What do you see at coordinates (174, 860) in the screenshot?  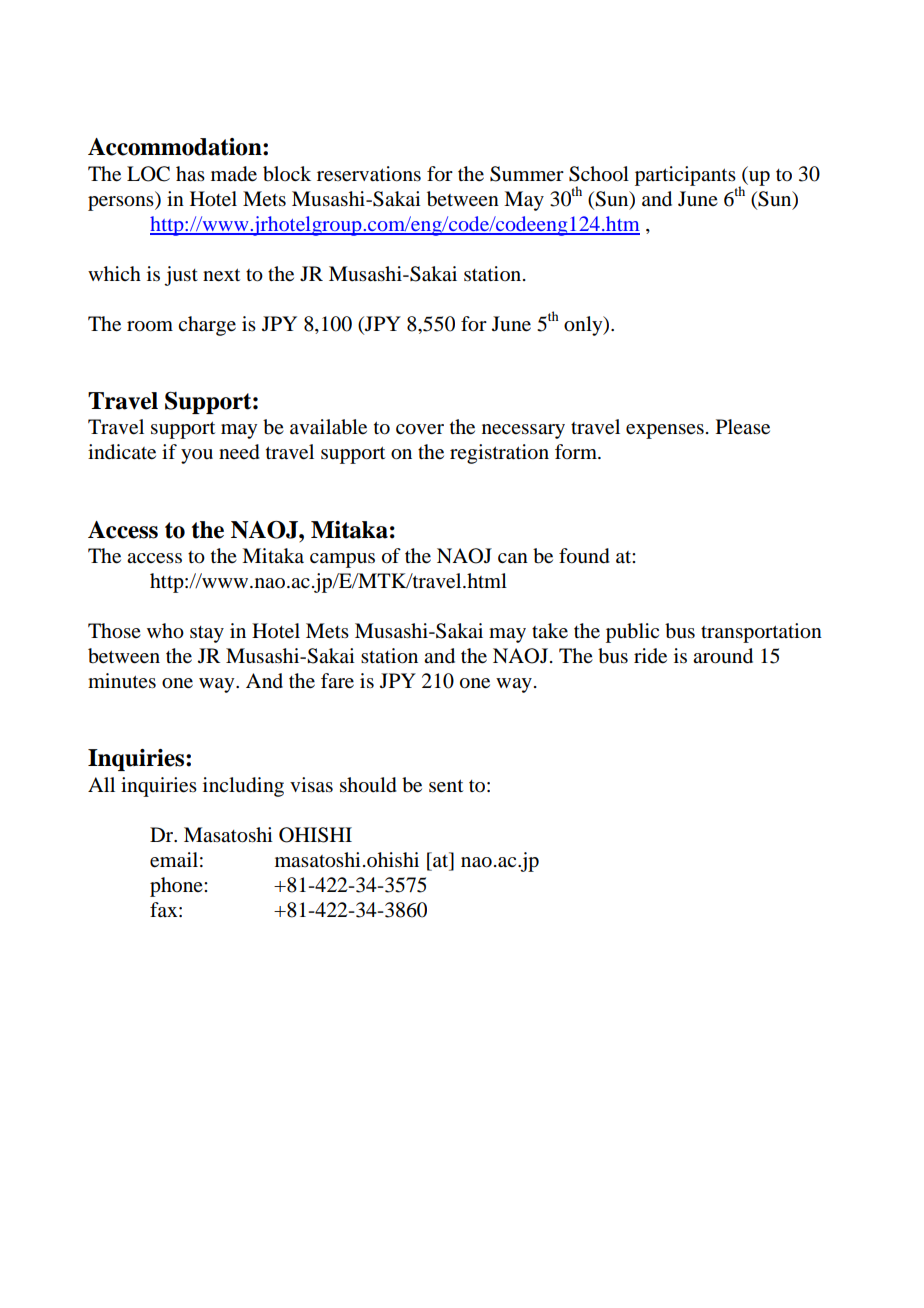 I see `email` at bounding box center [174, 860].
